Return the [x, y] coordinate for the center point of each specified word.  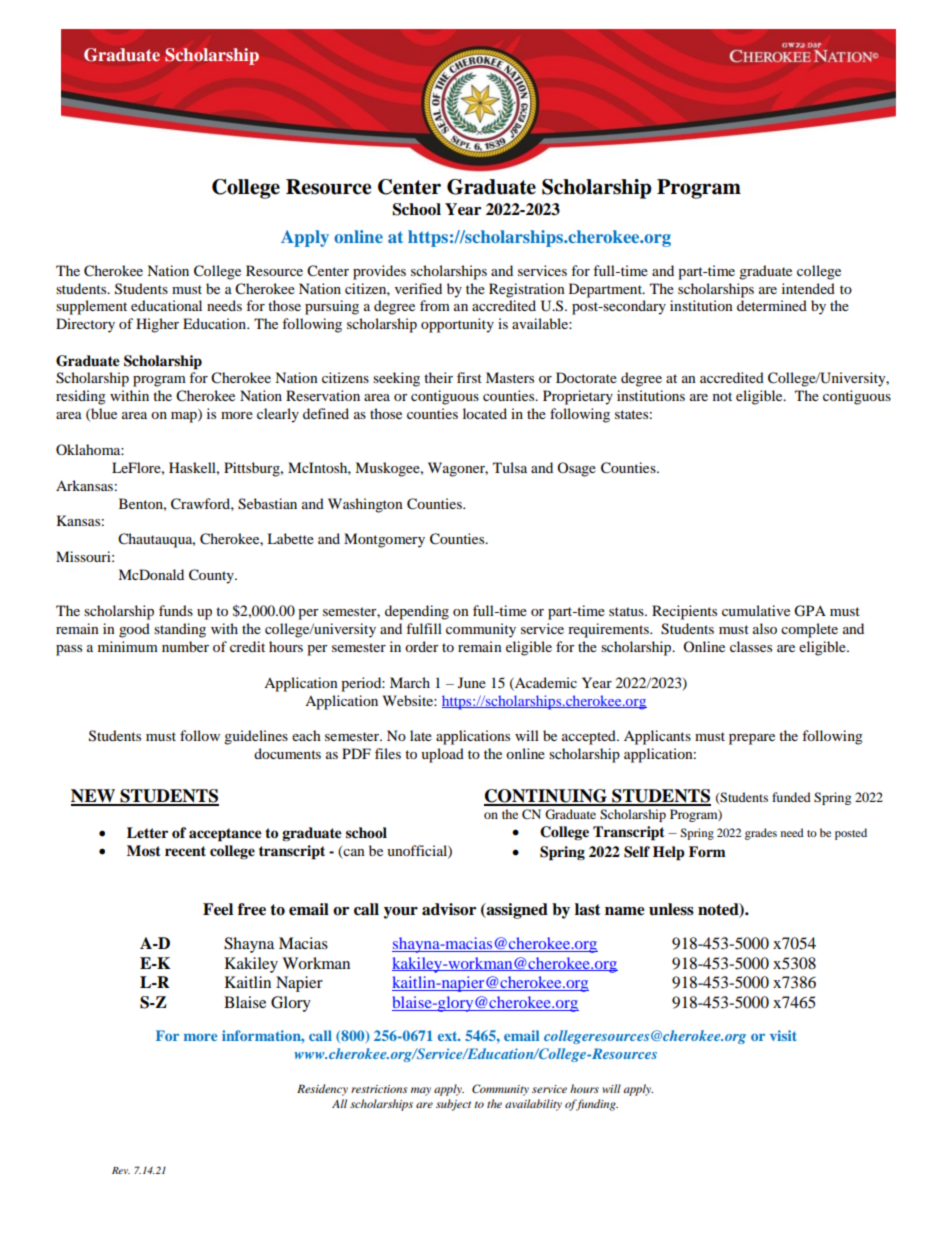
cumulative [756, 610]
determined [772, 305]
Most [144, 851]
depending [417, 612]
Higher [157, 325]
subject [453, 1105]
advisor [449, 909]
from [435, 305]
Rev [121, 1170]
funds [176, 610]
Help [669, 853]
